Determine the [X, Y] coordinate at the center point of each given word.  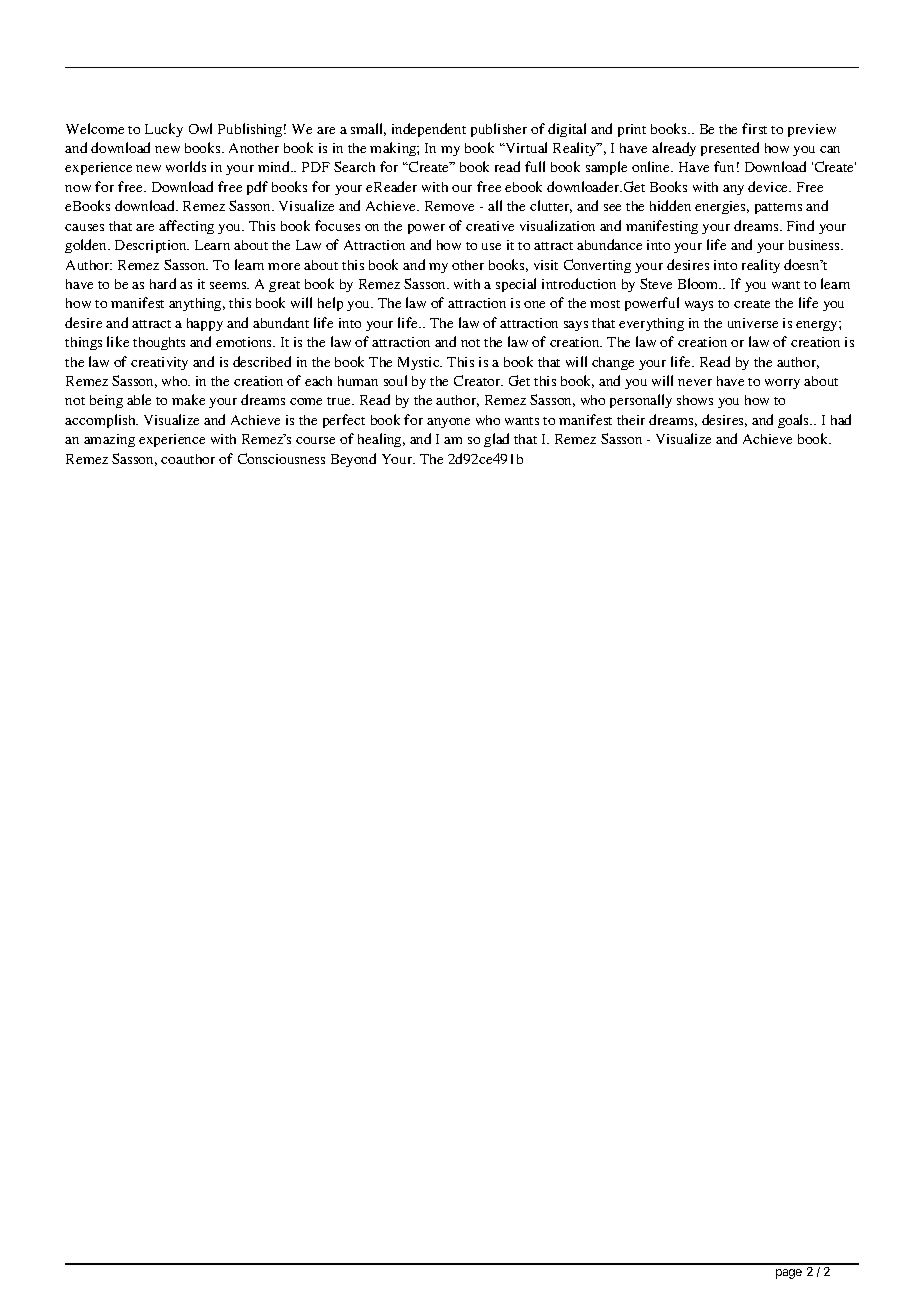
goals [795, 421]
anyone [448, 423]
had [841, 419]
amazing [109, 440]
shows [695, 400]
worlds [186, 166]
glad [496, 440]
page [789, 1274]
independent [429, 130]
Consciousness [281, 458]
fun [724, 166]
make [188, 399]
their [631, 420]
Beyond [353, 460]
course [315, 440]
